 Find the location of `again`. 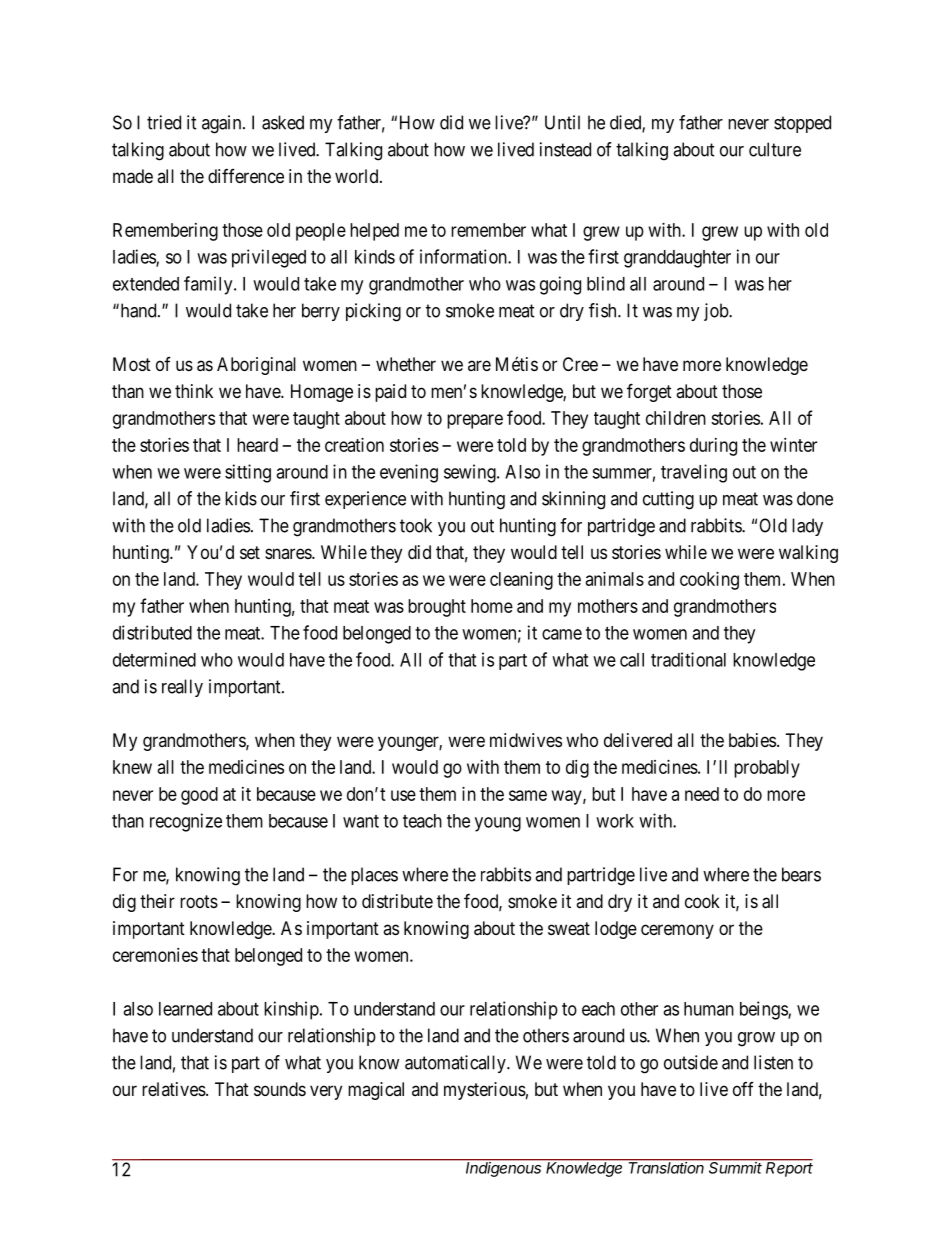

again is located at coordinates (223, 124).
